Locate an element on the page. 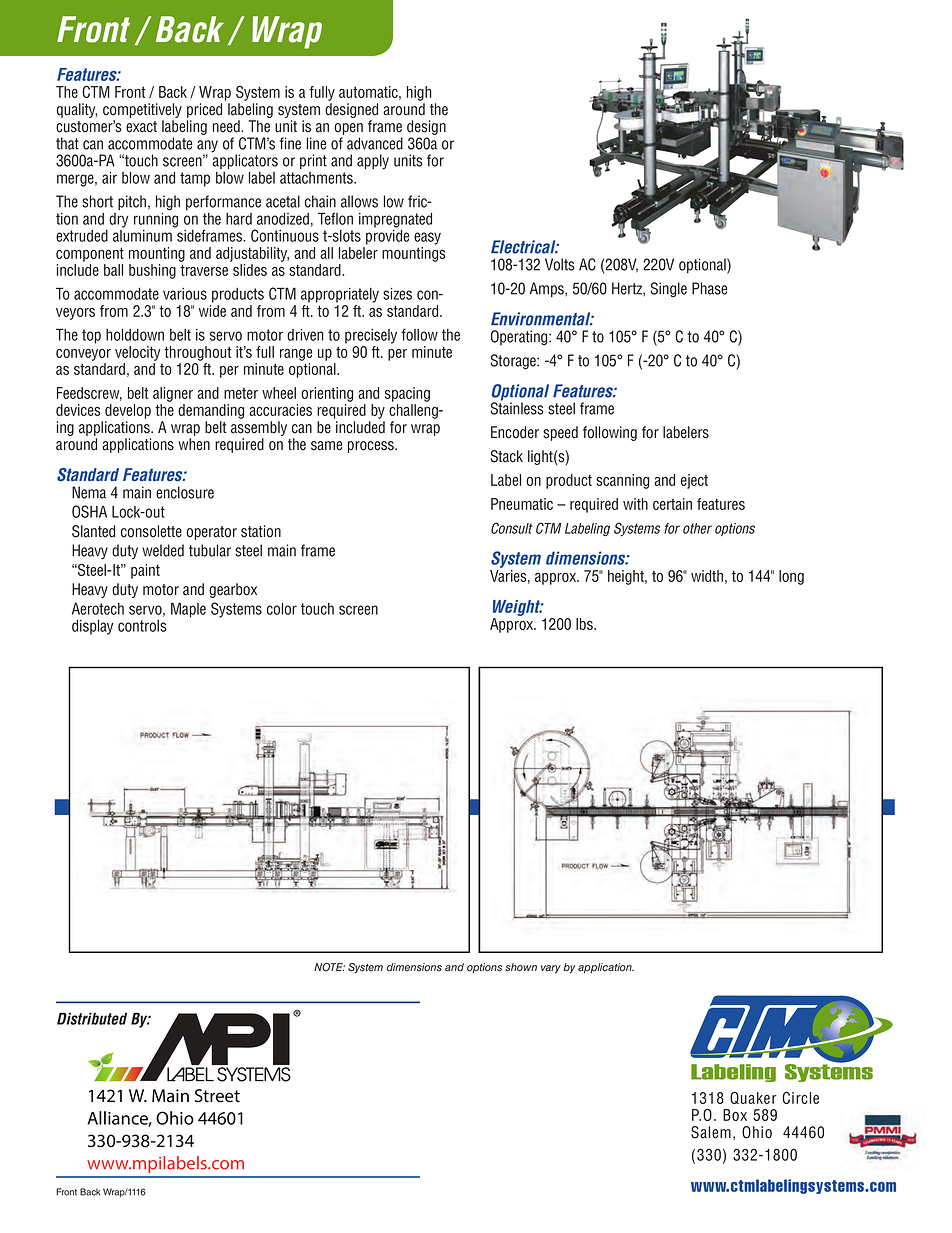 This page has height=1233, width=952. Distributed is located at coordinates (92, 1019).
